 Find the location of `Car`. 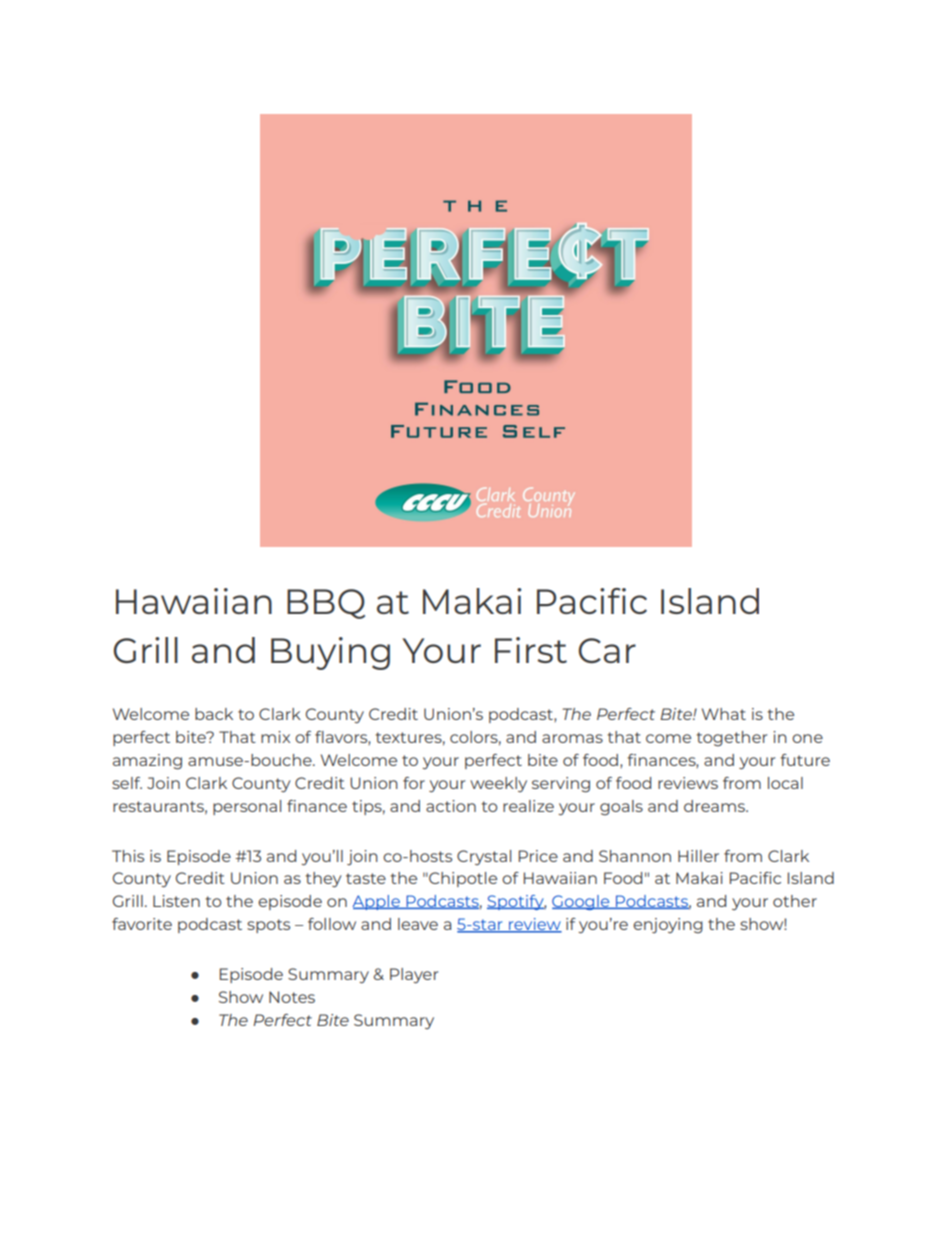

Car is located at coordinates (607, 650).
